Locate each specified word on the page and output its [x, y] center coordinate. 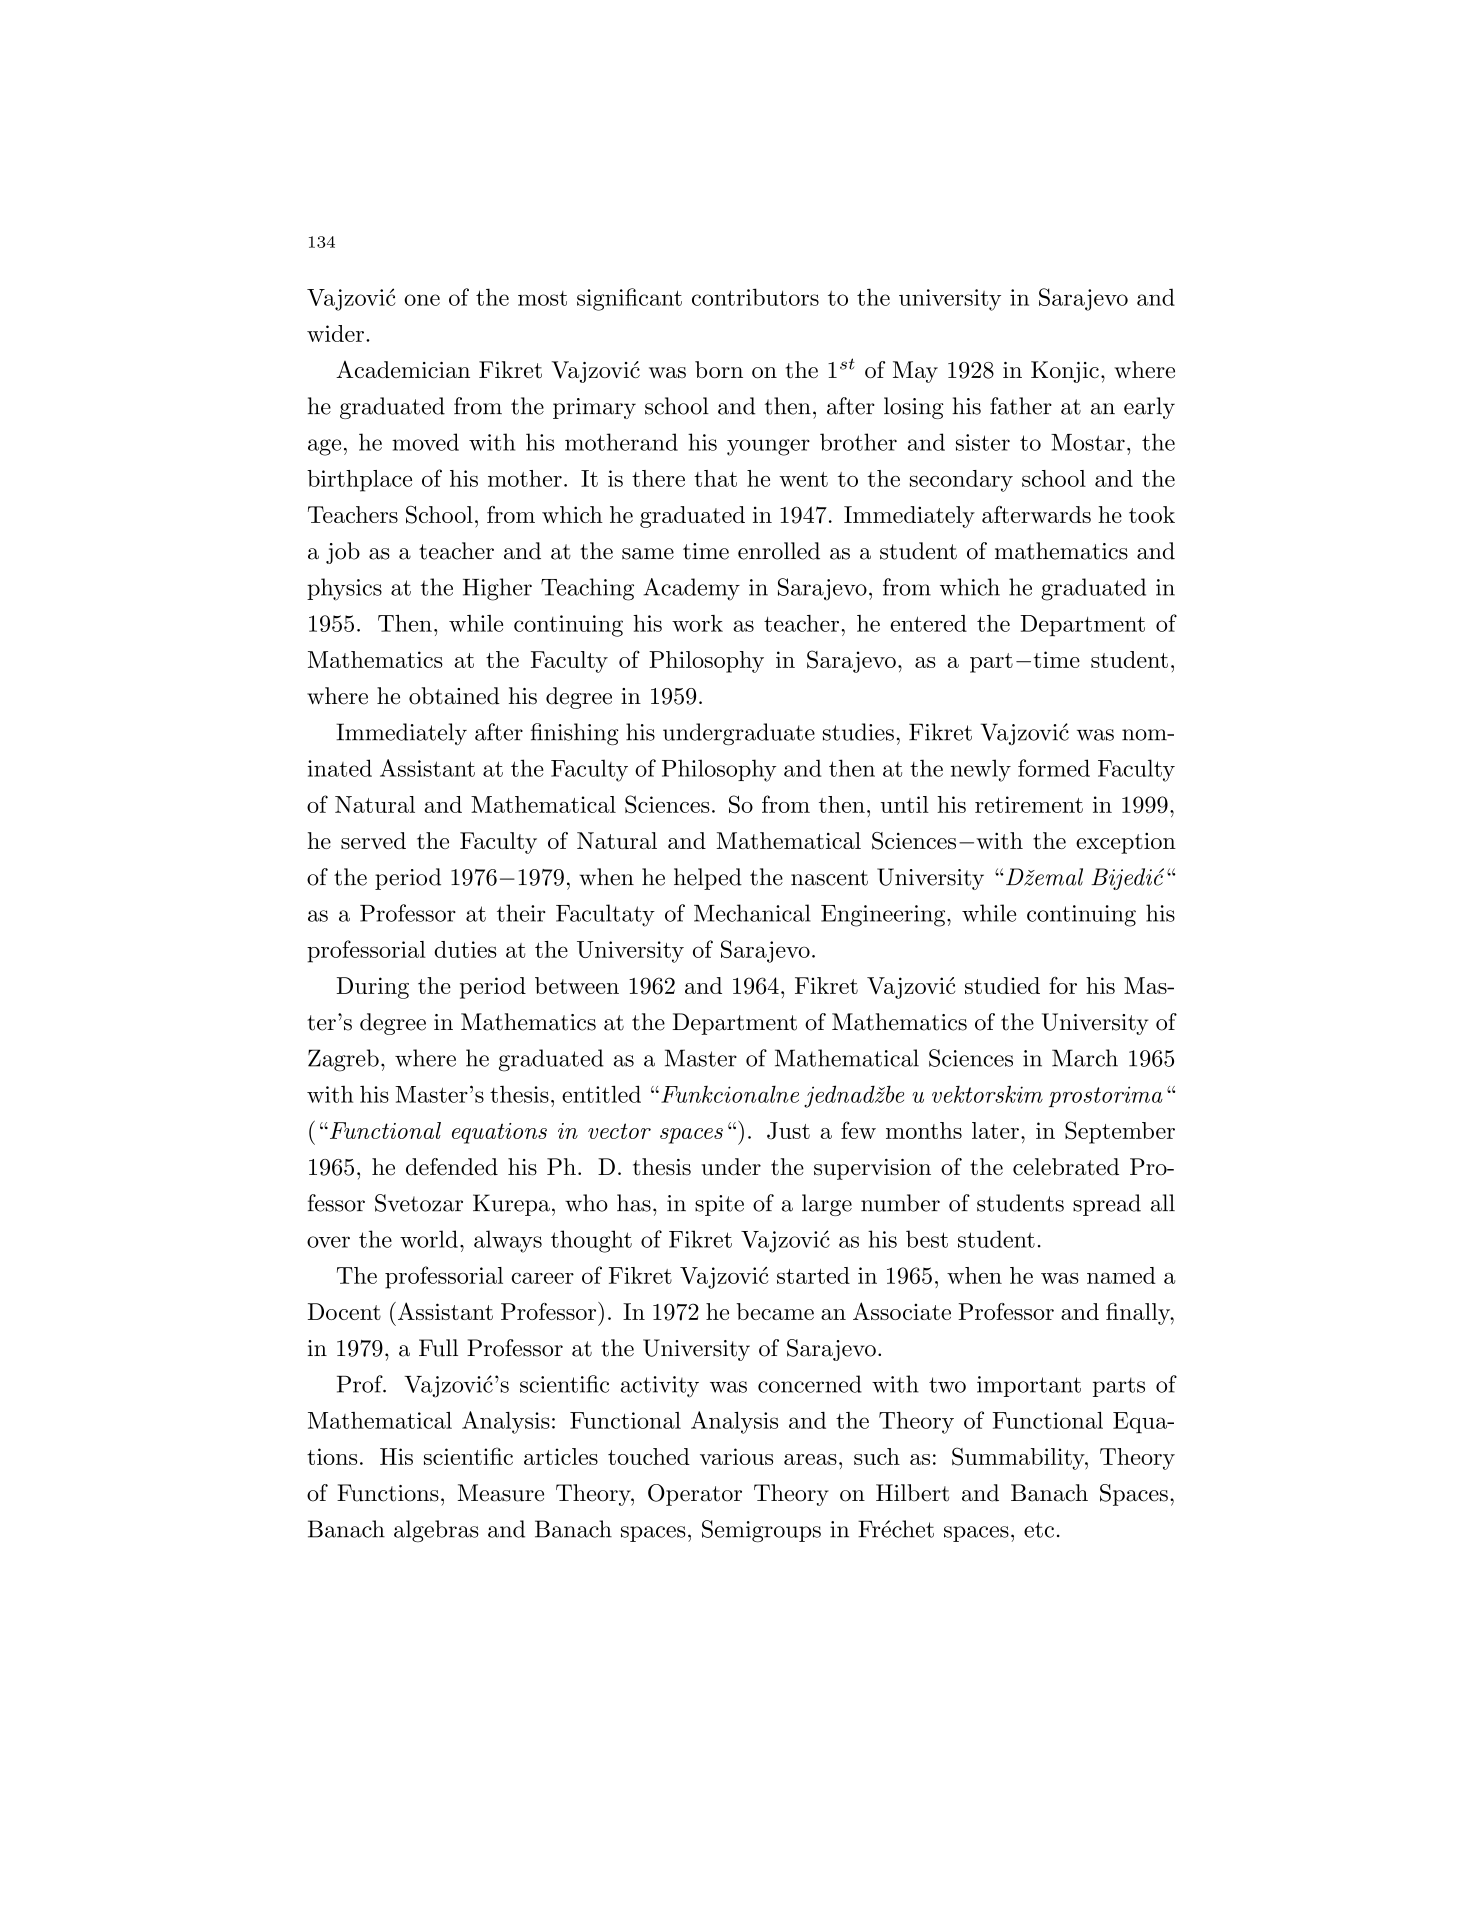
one [422, 300]
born [719, 370]
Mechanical [752, 913]
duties [465, 949]
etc [1039, 1530]
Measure [501, 1493]
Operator [695, 1495]
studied [1002, 985]
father [1021, 406]
